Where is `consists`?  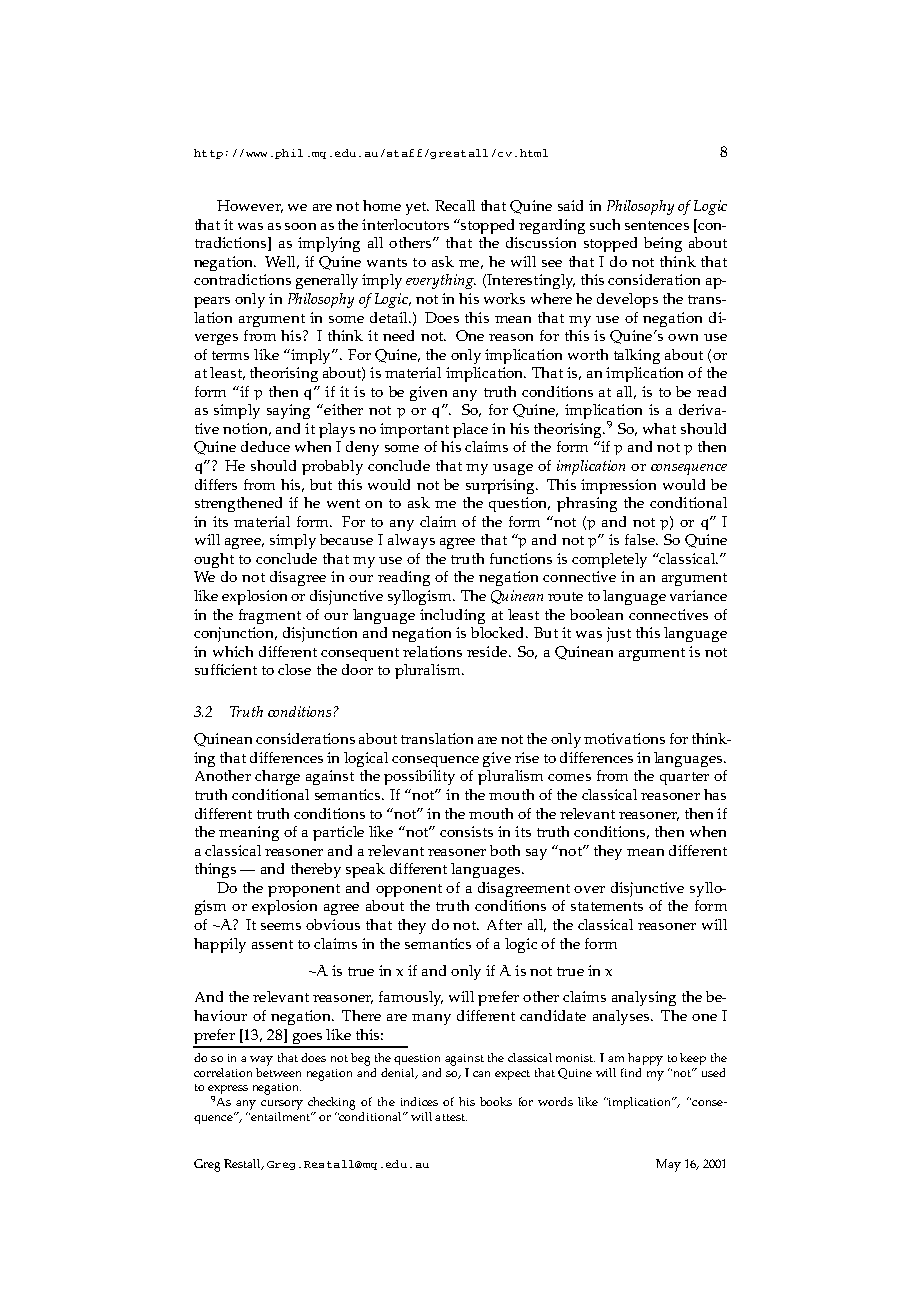 consists is located at coordinates (466, 831).
